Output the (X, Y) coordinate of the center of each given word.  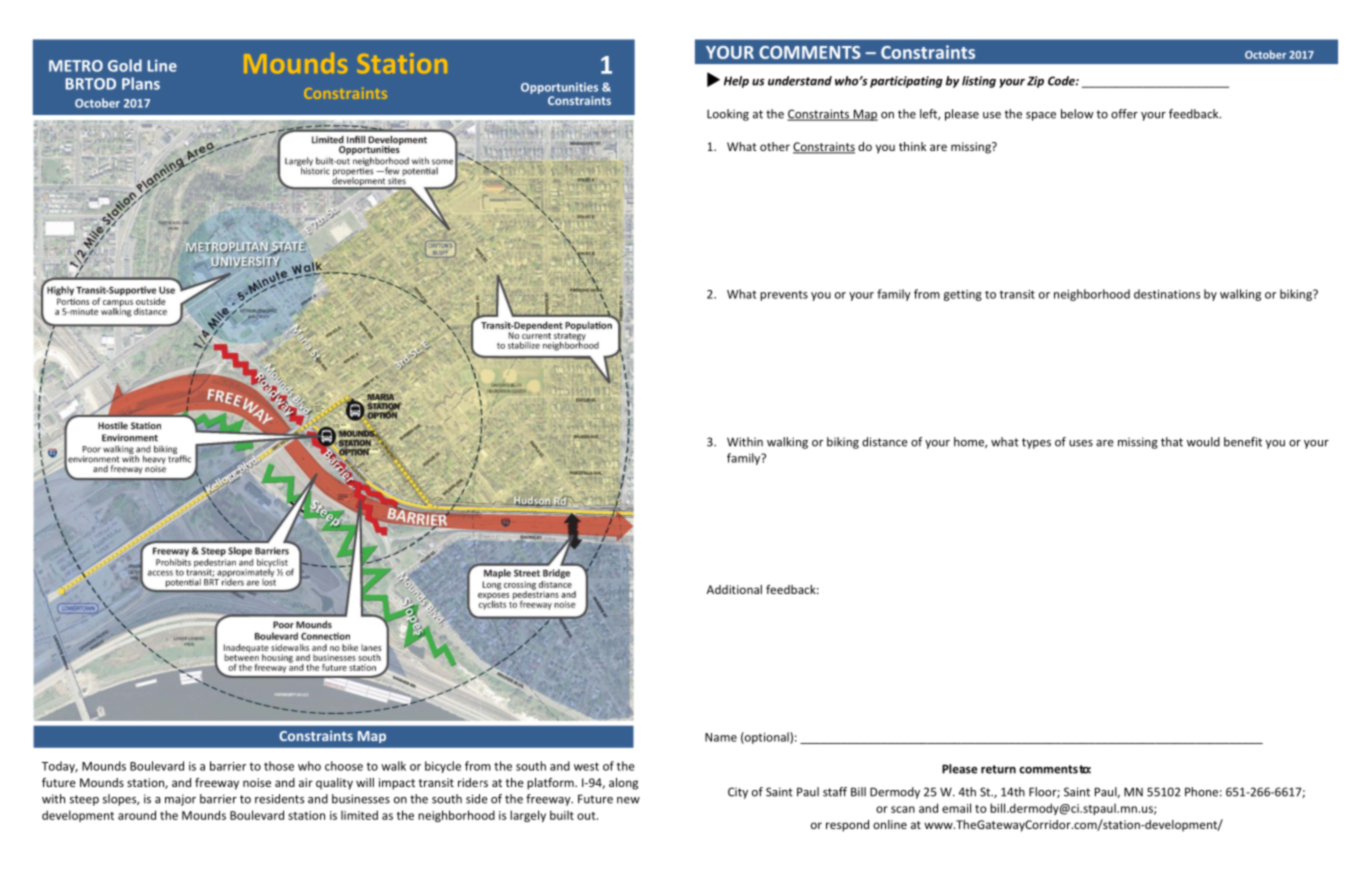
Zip (1035, 82)
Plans (141, 83)
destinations (1167, 294)
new (628, 800)
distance (885, 442)
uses (1081, 443)
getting (963, 295)
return (998, 769)
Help (736, 82)
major (180, 800)
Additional (734, 589)
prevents (784, 296)
